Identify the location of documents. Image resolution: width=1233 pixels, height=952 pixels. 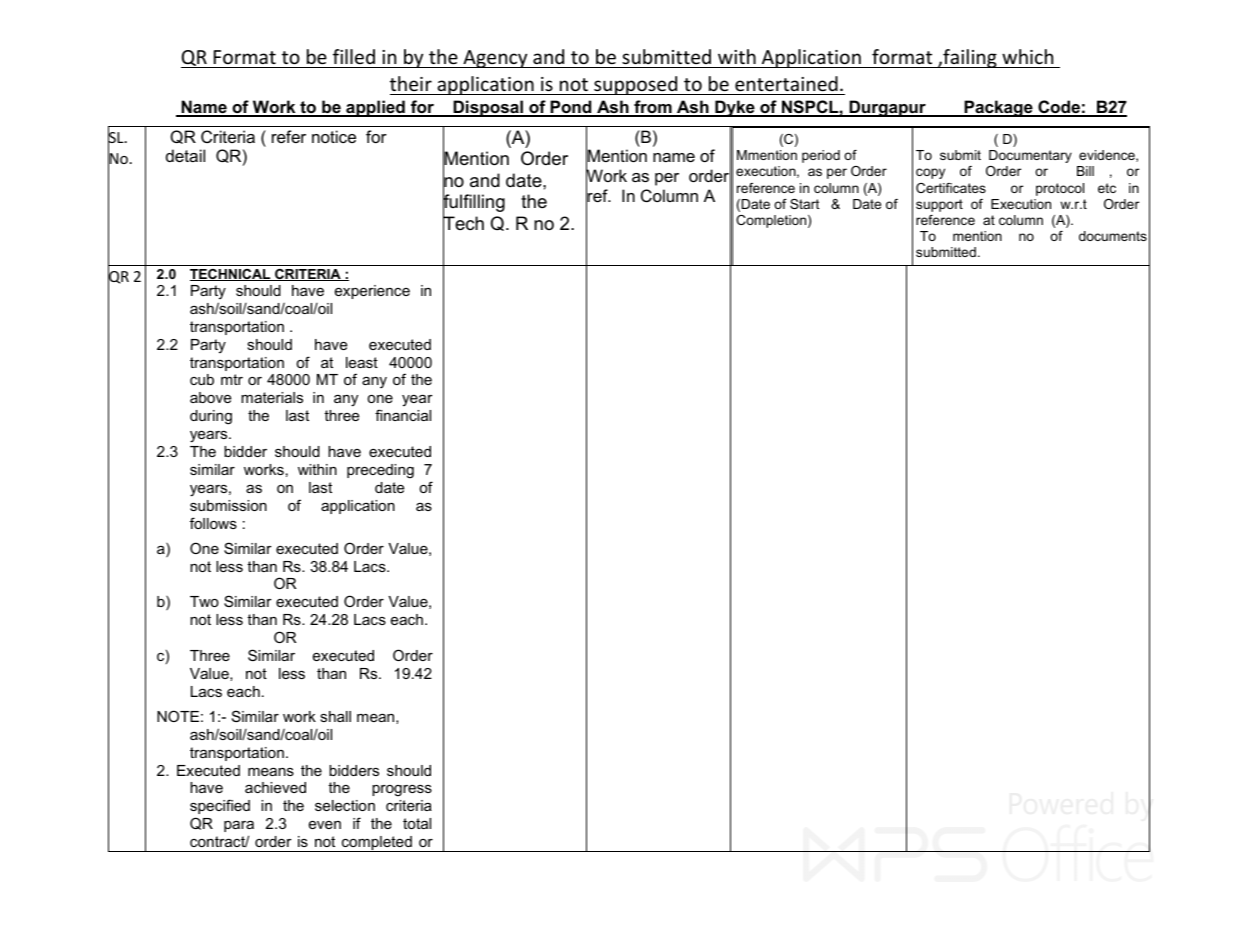
(1113, 236).
